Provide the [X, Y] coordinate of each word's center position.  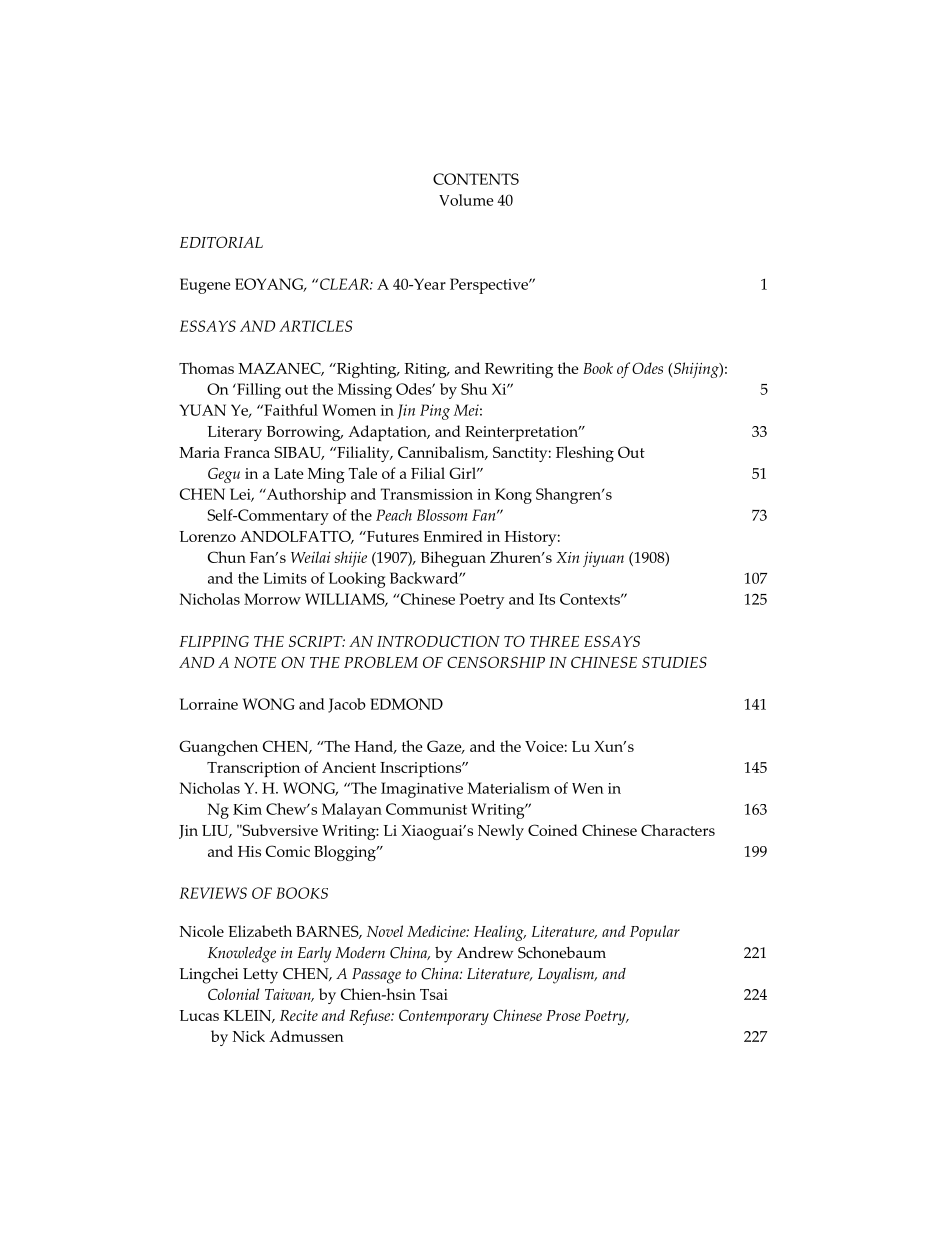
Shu [474, 389]
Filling [258, 391]
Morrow [272, 599]
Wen [588, 788]
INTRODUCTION [438, 641]
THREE [554, 641]
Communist [426, 809]
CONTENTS [476, 179]
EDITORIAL [221, 242]
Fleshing [585, 454]
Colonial [233, 994]
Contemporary [444, 1017]
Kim [247, 809]
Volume [466, 200]
